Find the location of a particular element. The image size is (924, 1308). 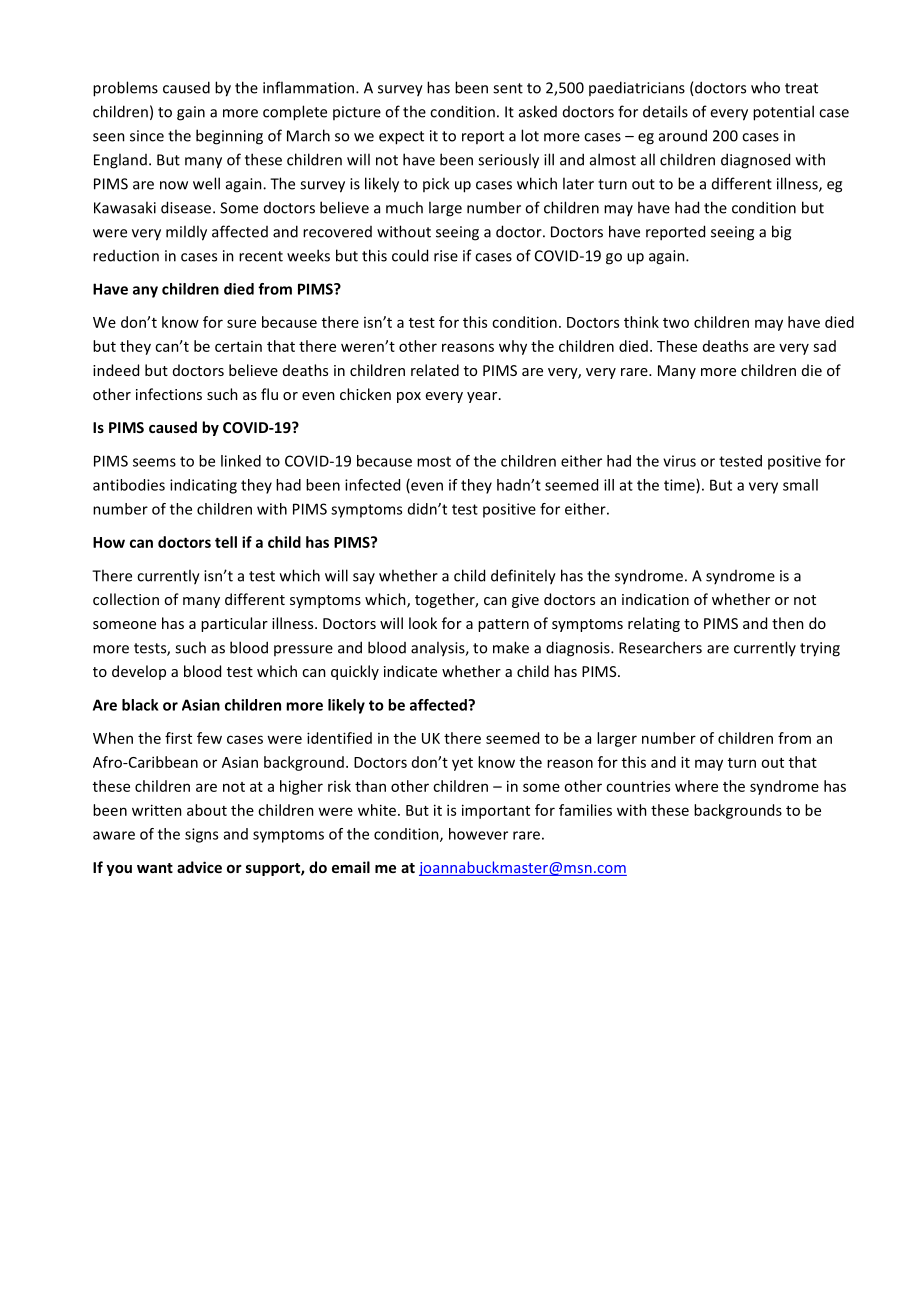

where is located at coordinates (696, 786).
